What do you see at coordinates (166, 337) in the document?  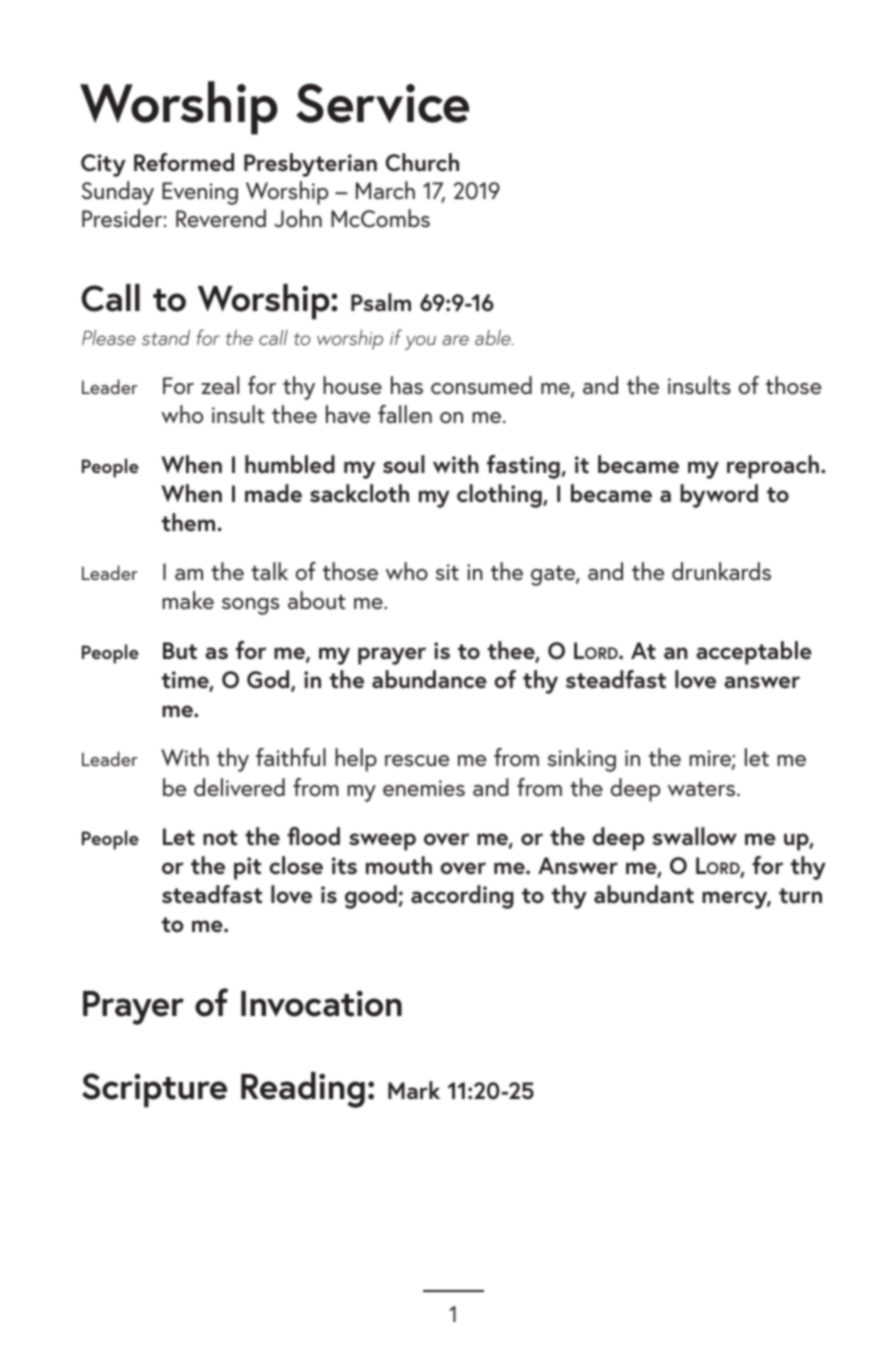 I see `stand` at bounding box center [166, 337].
